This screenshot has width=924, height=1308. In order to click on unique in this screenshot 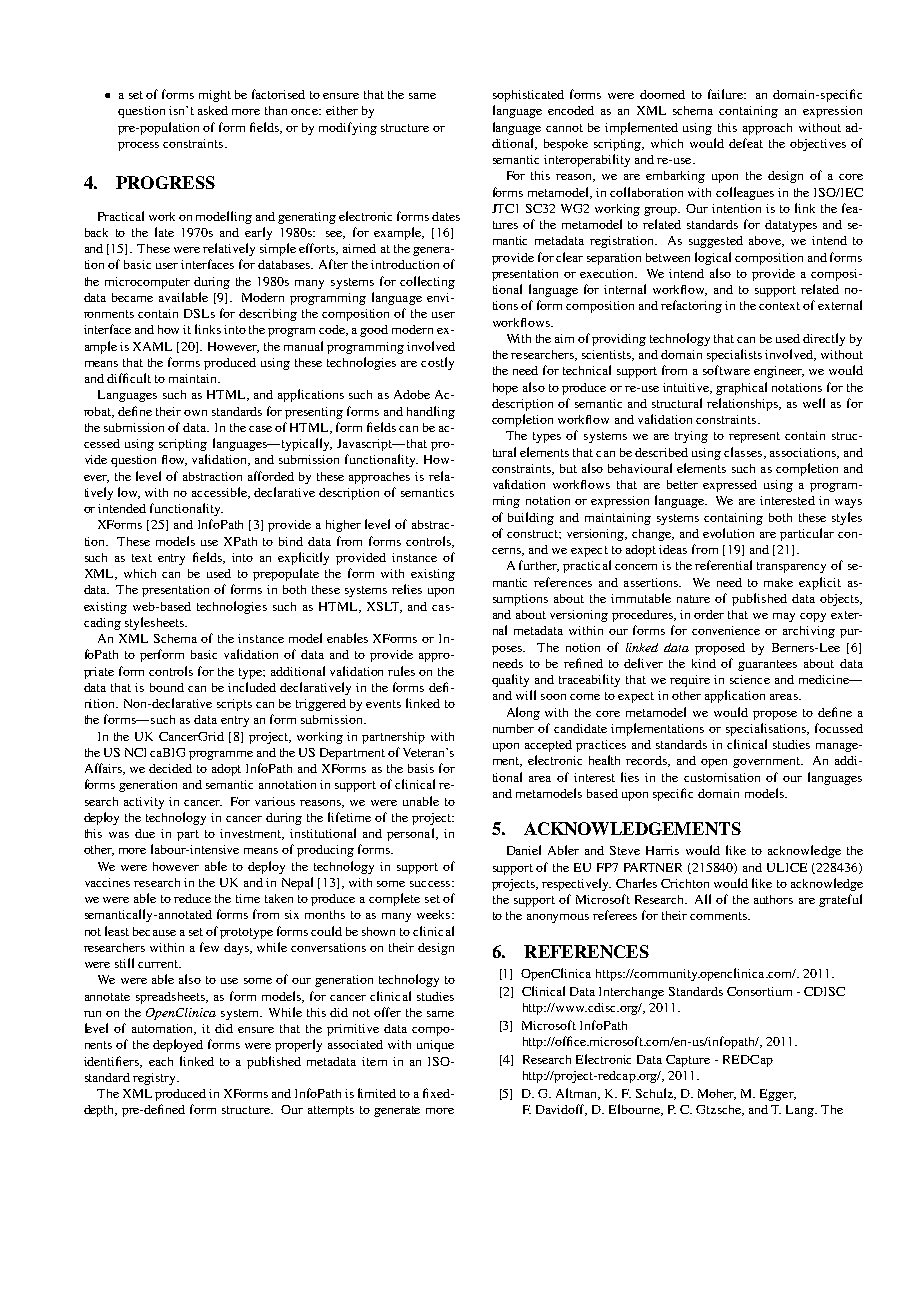, I will do `click(435, 1046)`.
